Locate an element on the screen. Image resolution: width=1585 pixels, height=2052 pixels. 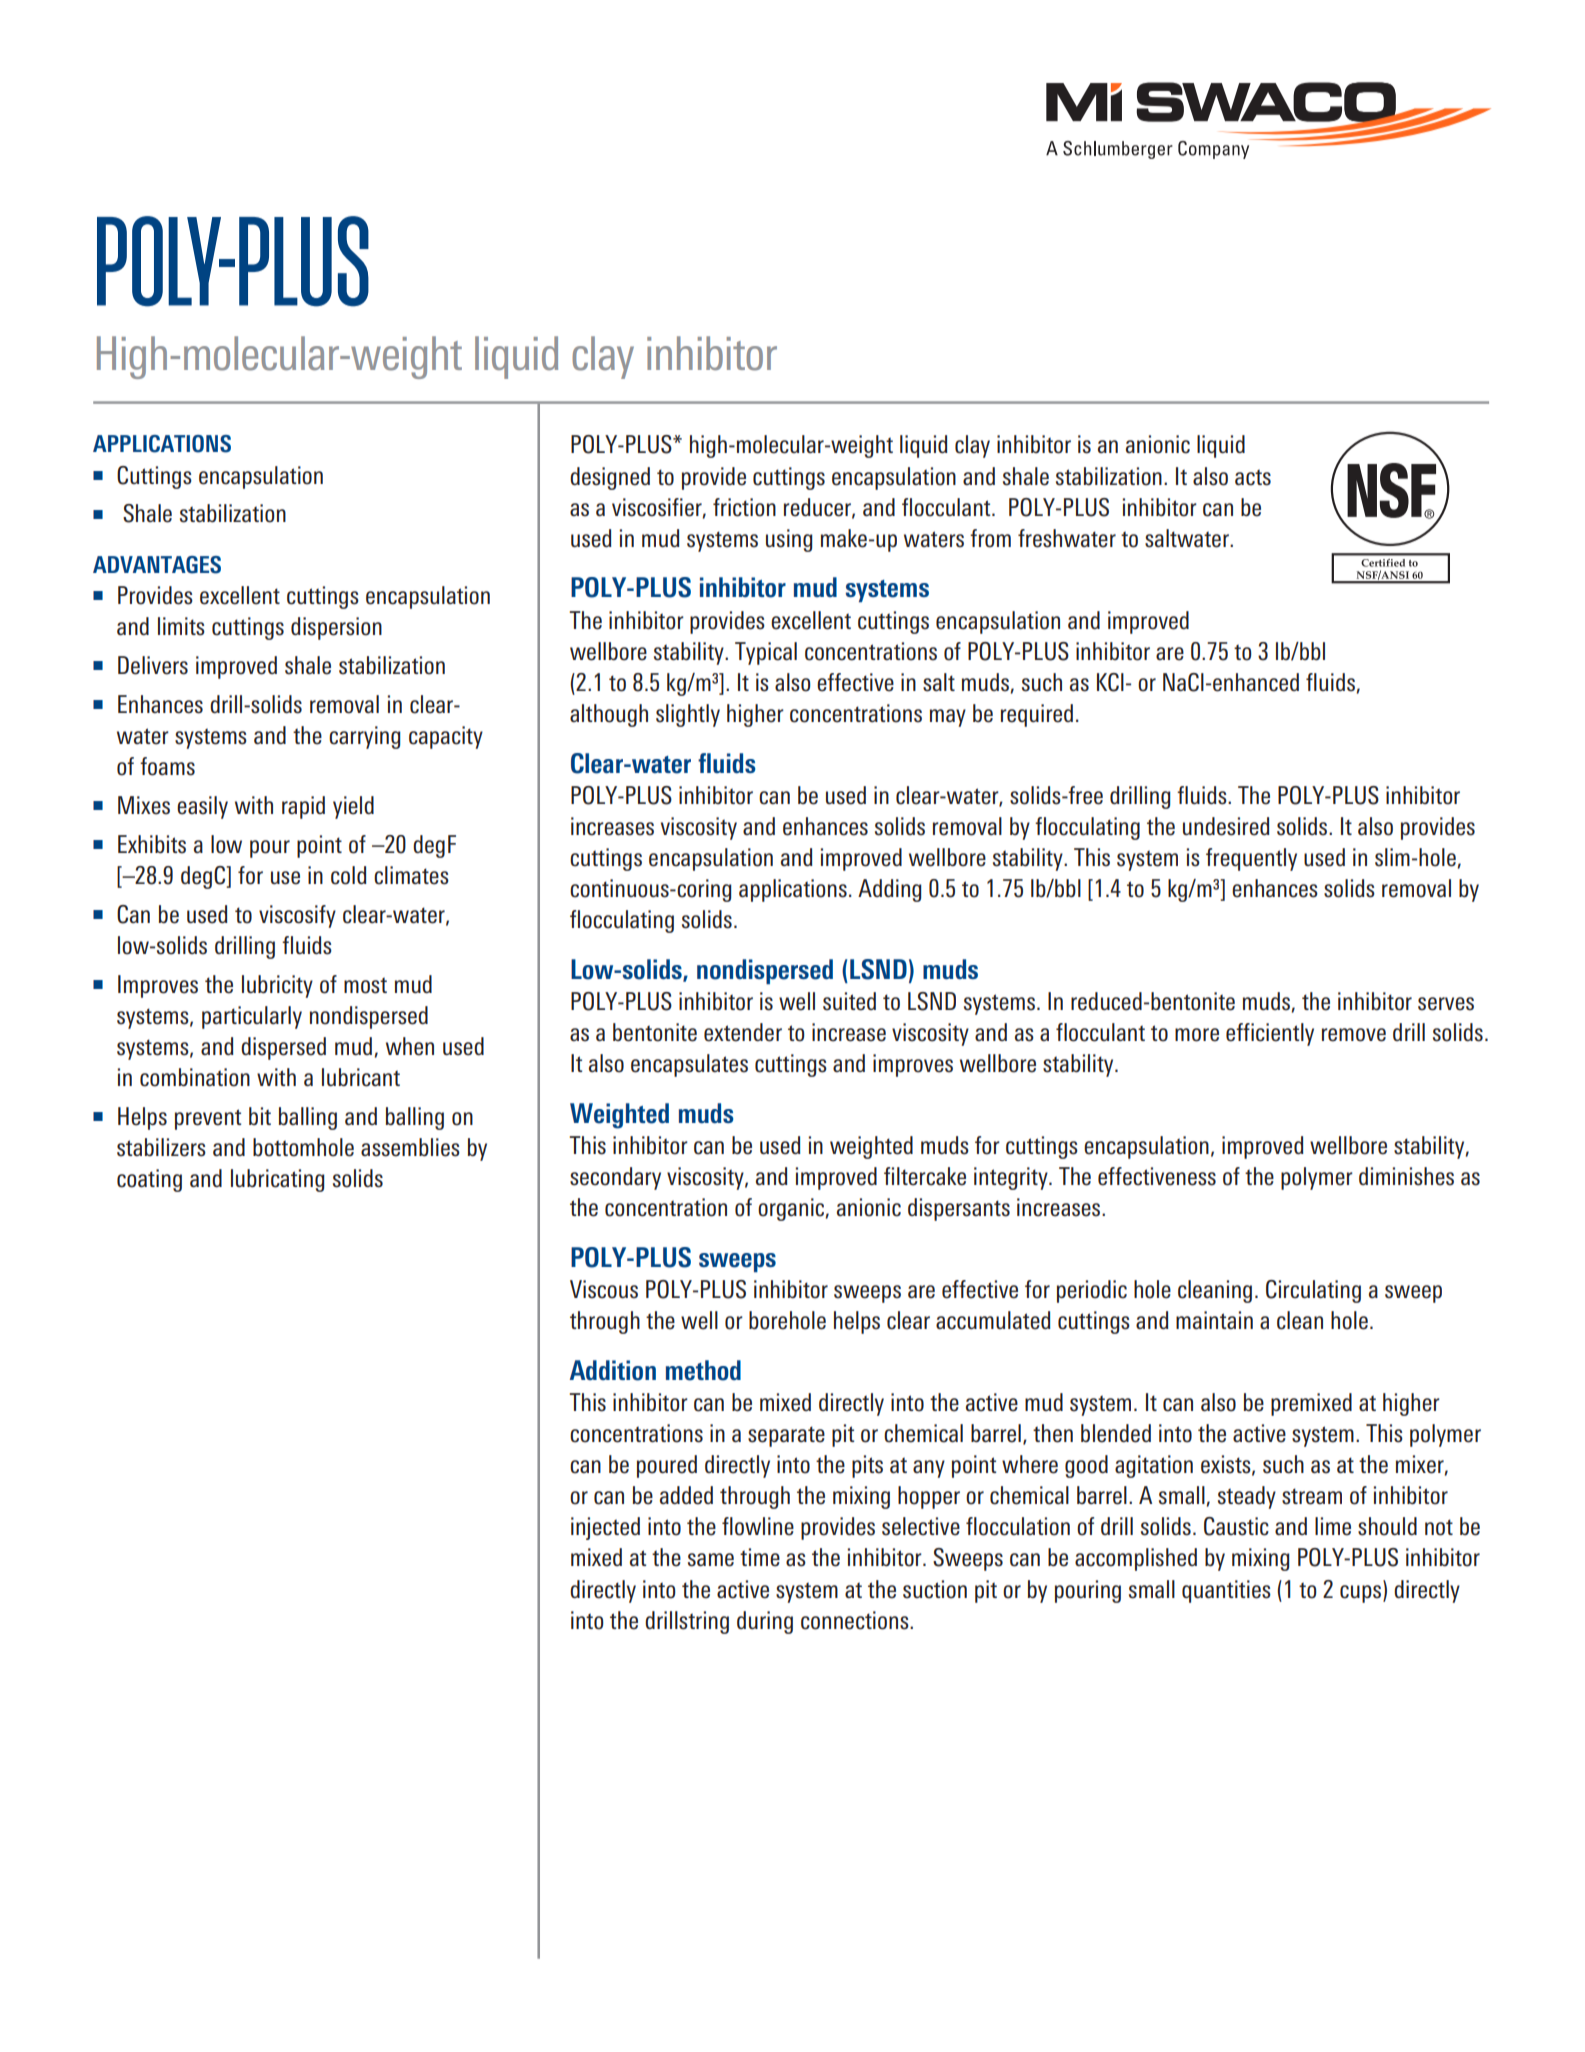
slightly is located at coordinates (688, 715).
